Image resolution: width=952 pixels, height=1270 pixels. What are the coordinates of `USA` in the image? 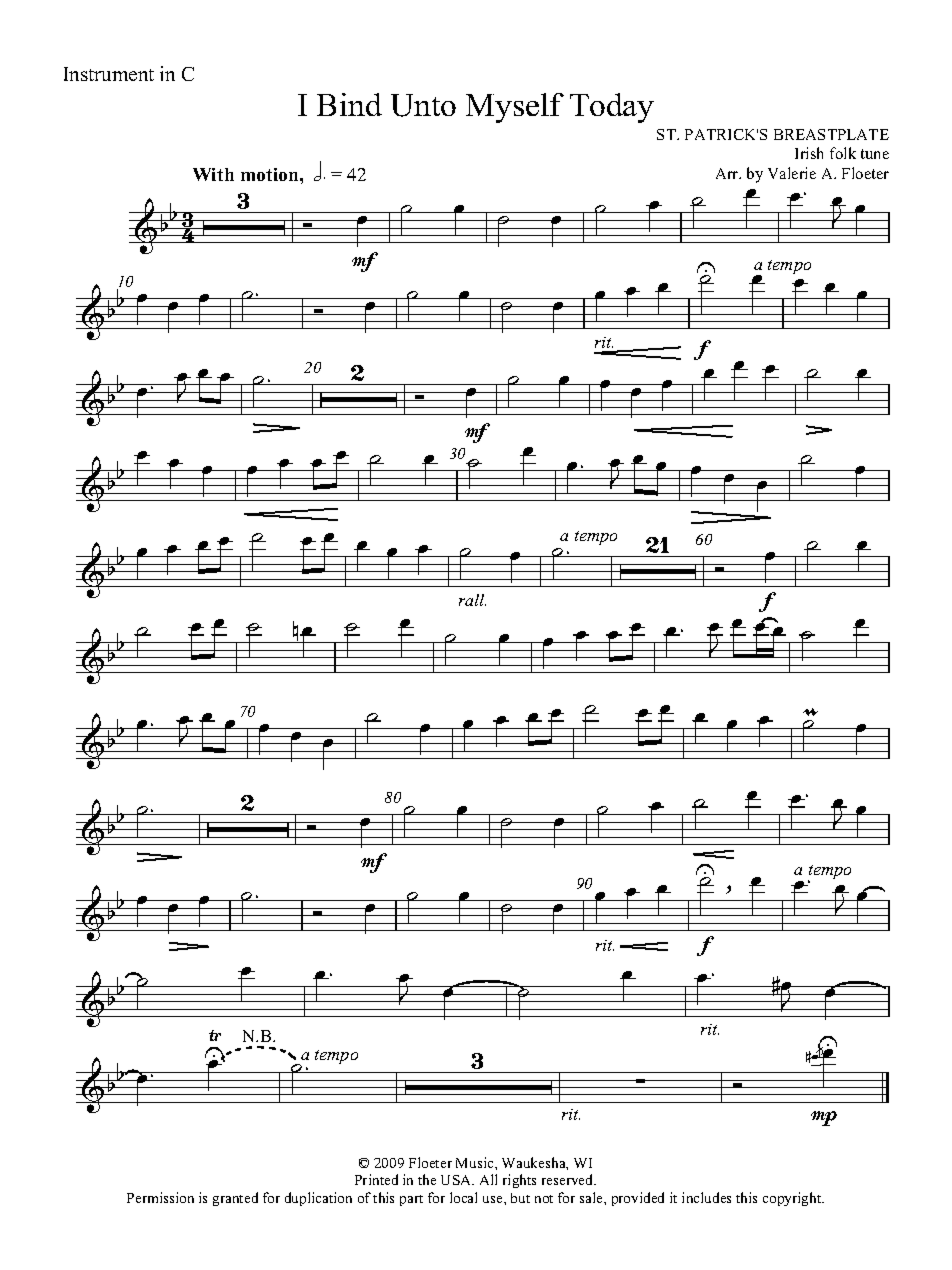 It's located at (457, 1180).
